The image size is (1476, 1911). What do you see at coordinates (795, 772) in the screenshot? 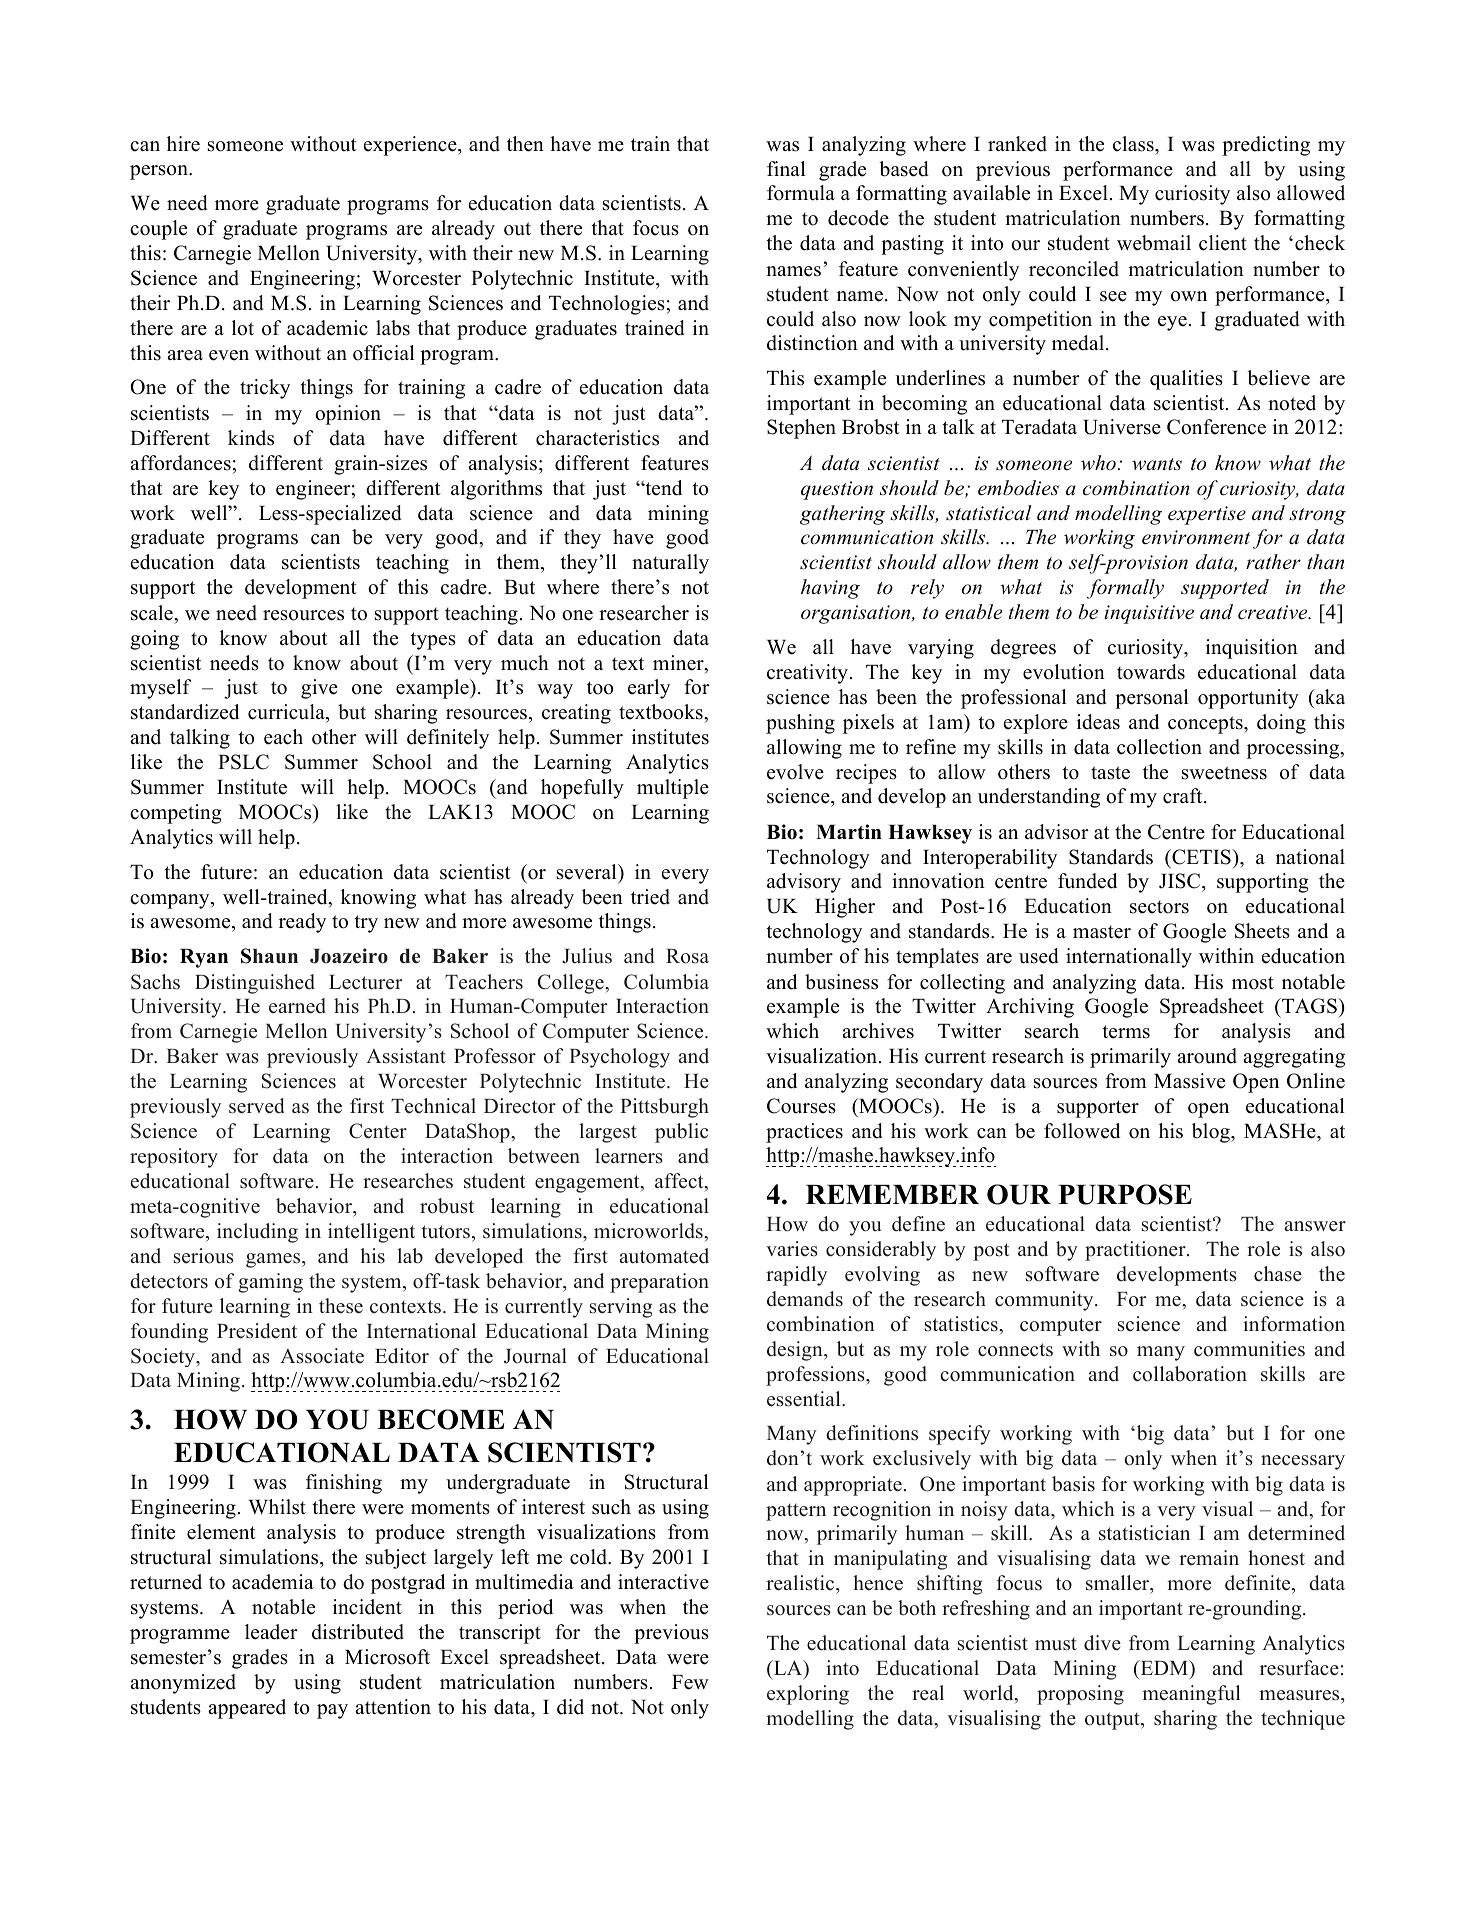
I see `evolve` at bounding box center [795, 772].
